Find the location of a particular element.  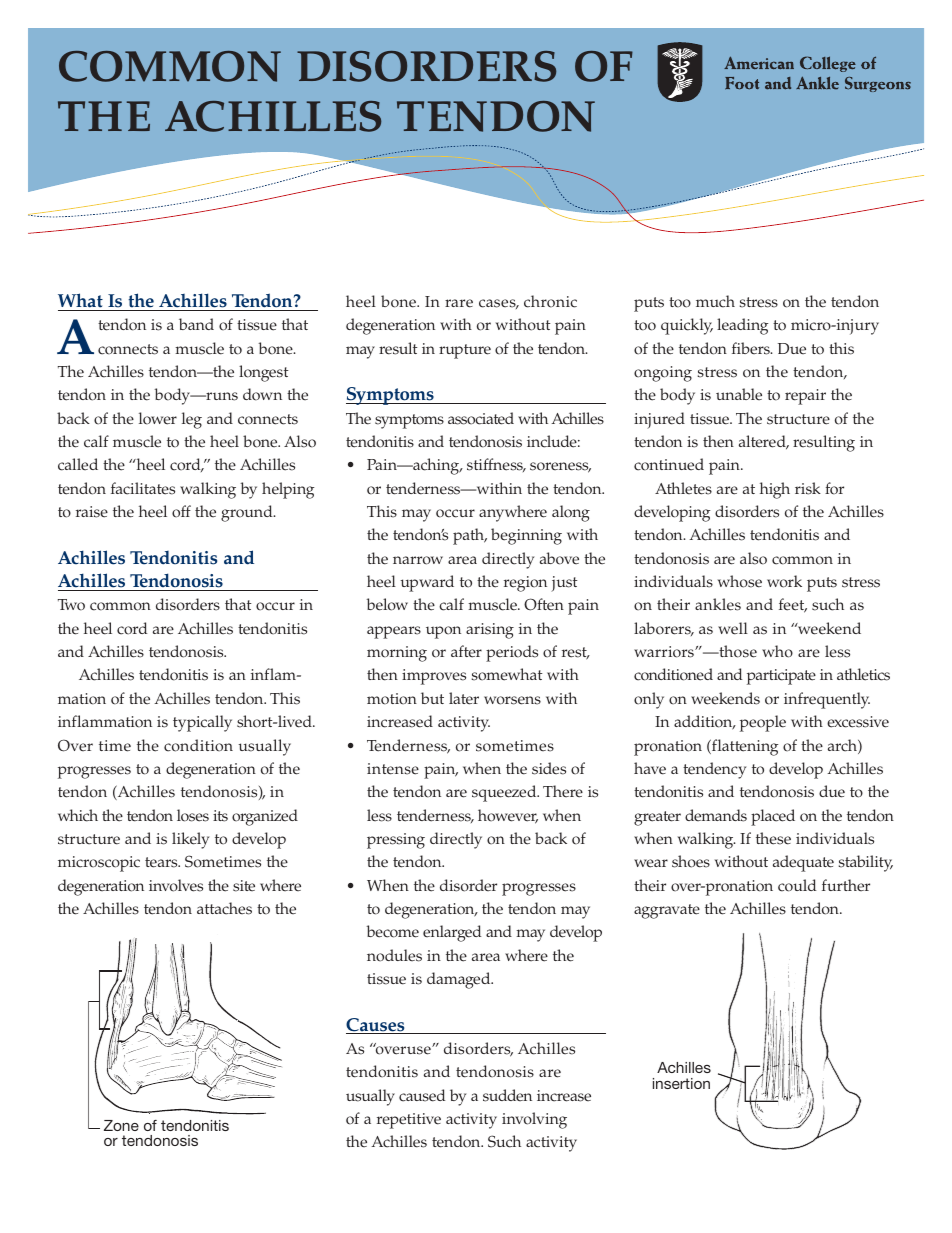

arising is located at coordinates (490, 631).
